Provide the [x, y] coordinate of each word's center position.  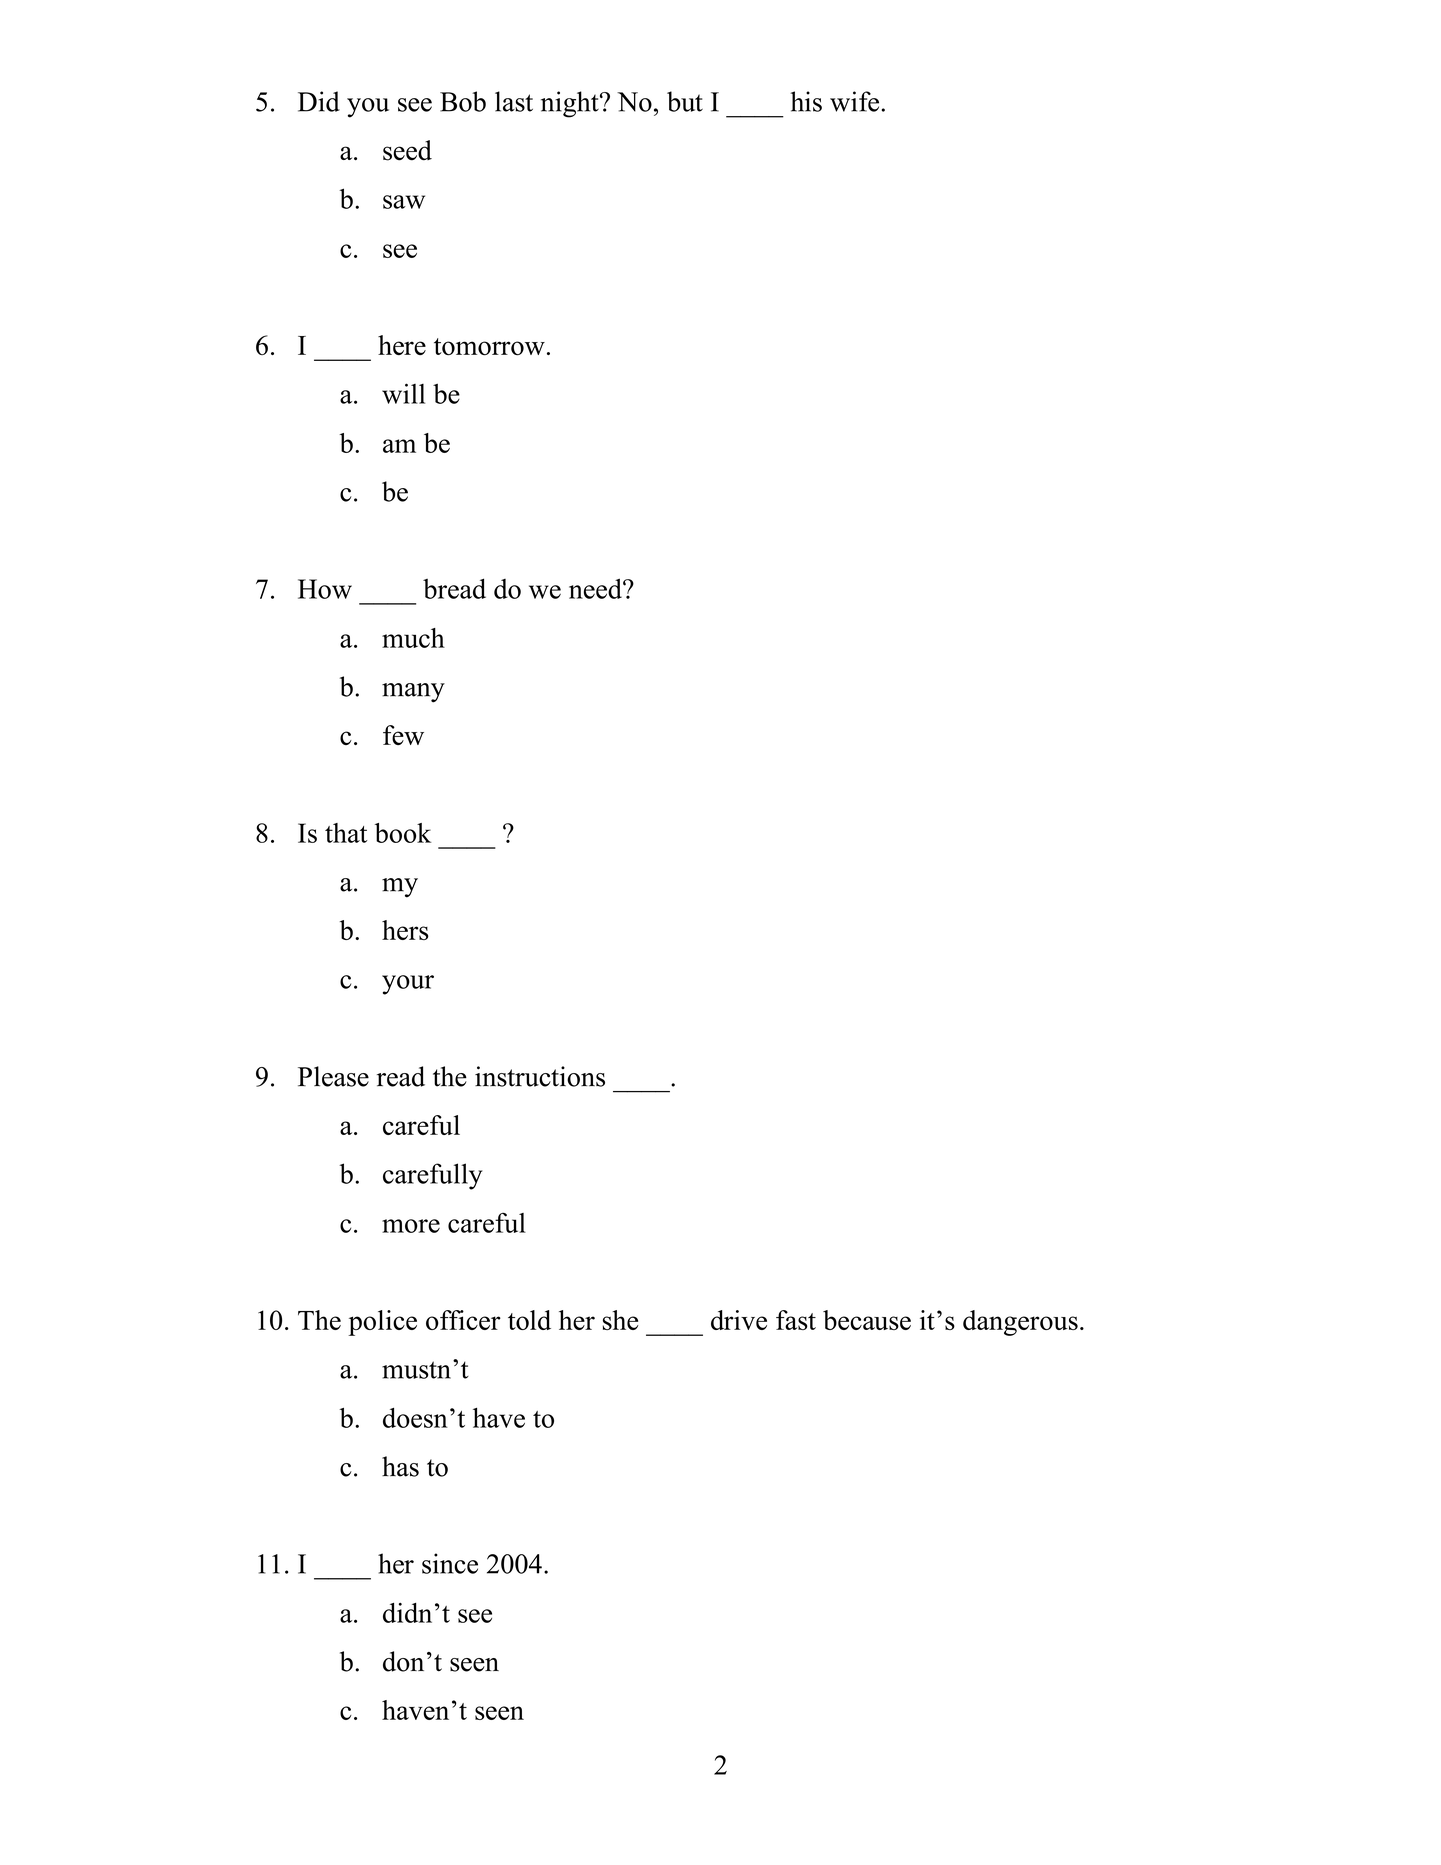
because [867, 1320]
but [685, 101]
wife [854, 101]
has [400, 1466]
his [806, 101]
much [413, 638]
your [408, 985]
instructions [540, 1076]
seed [407, 150]
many [413, 693]
